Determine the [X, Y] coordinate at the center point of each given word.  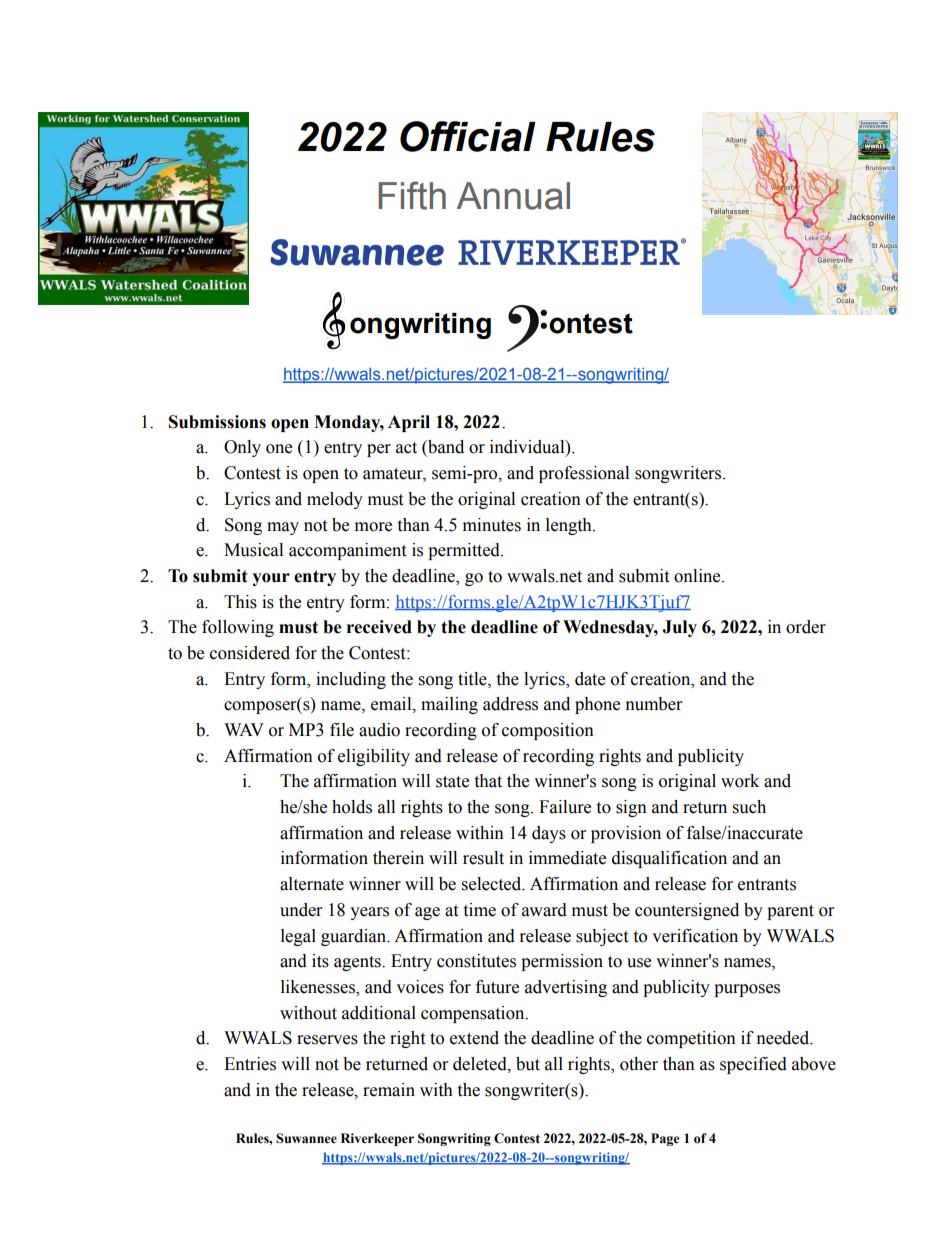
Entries [250, 1064]
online [698, 576]
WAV [244, 729]
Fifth [412, 195]
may [283, 528]
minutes [492, 525]
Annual [513, 196]
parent [790, 912]
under [301, 910]
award [544, 910]
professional [584, 474]
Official [468, 136]
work [740, 781]
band [445, 448]
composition [548, 731]
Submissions [217, 422]
